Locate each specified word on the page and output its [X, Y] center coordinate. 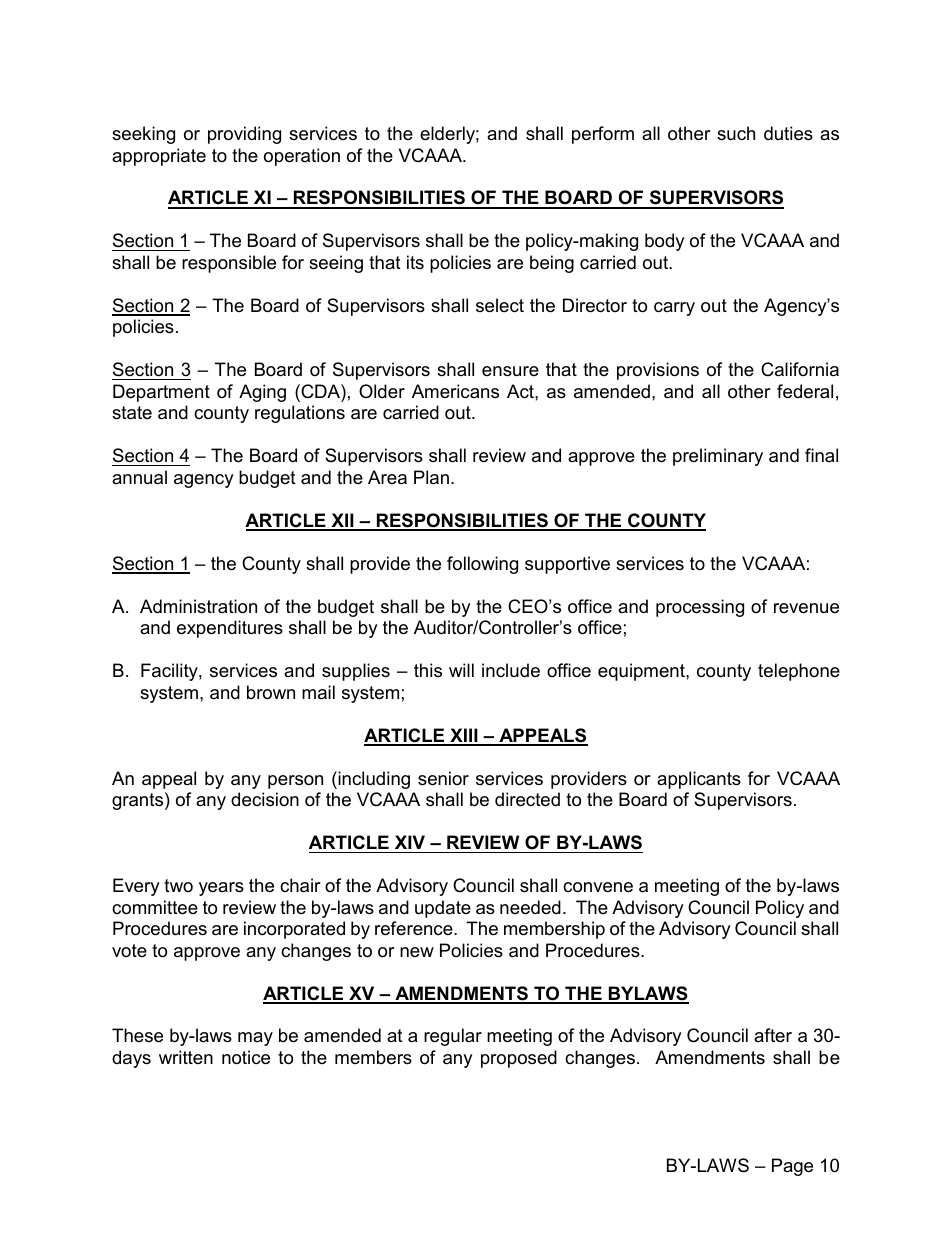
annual [139, 477]
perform [603, 135]
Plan [431, 477]
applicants [699, 780]
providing [244, 135]
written [186, 1057]
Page [792, 1167]
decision [265, 799]
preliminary [718, 457]
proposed [519, 1059]
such [736, 133]
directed [527, 799]
